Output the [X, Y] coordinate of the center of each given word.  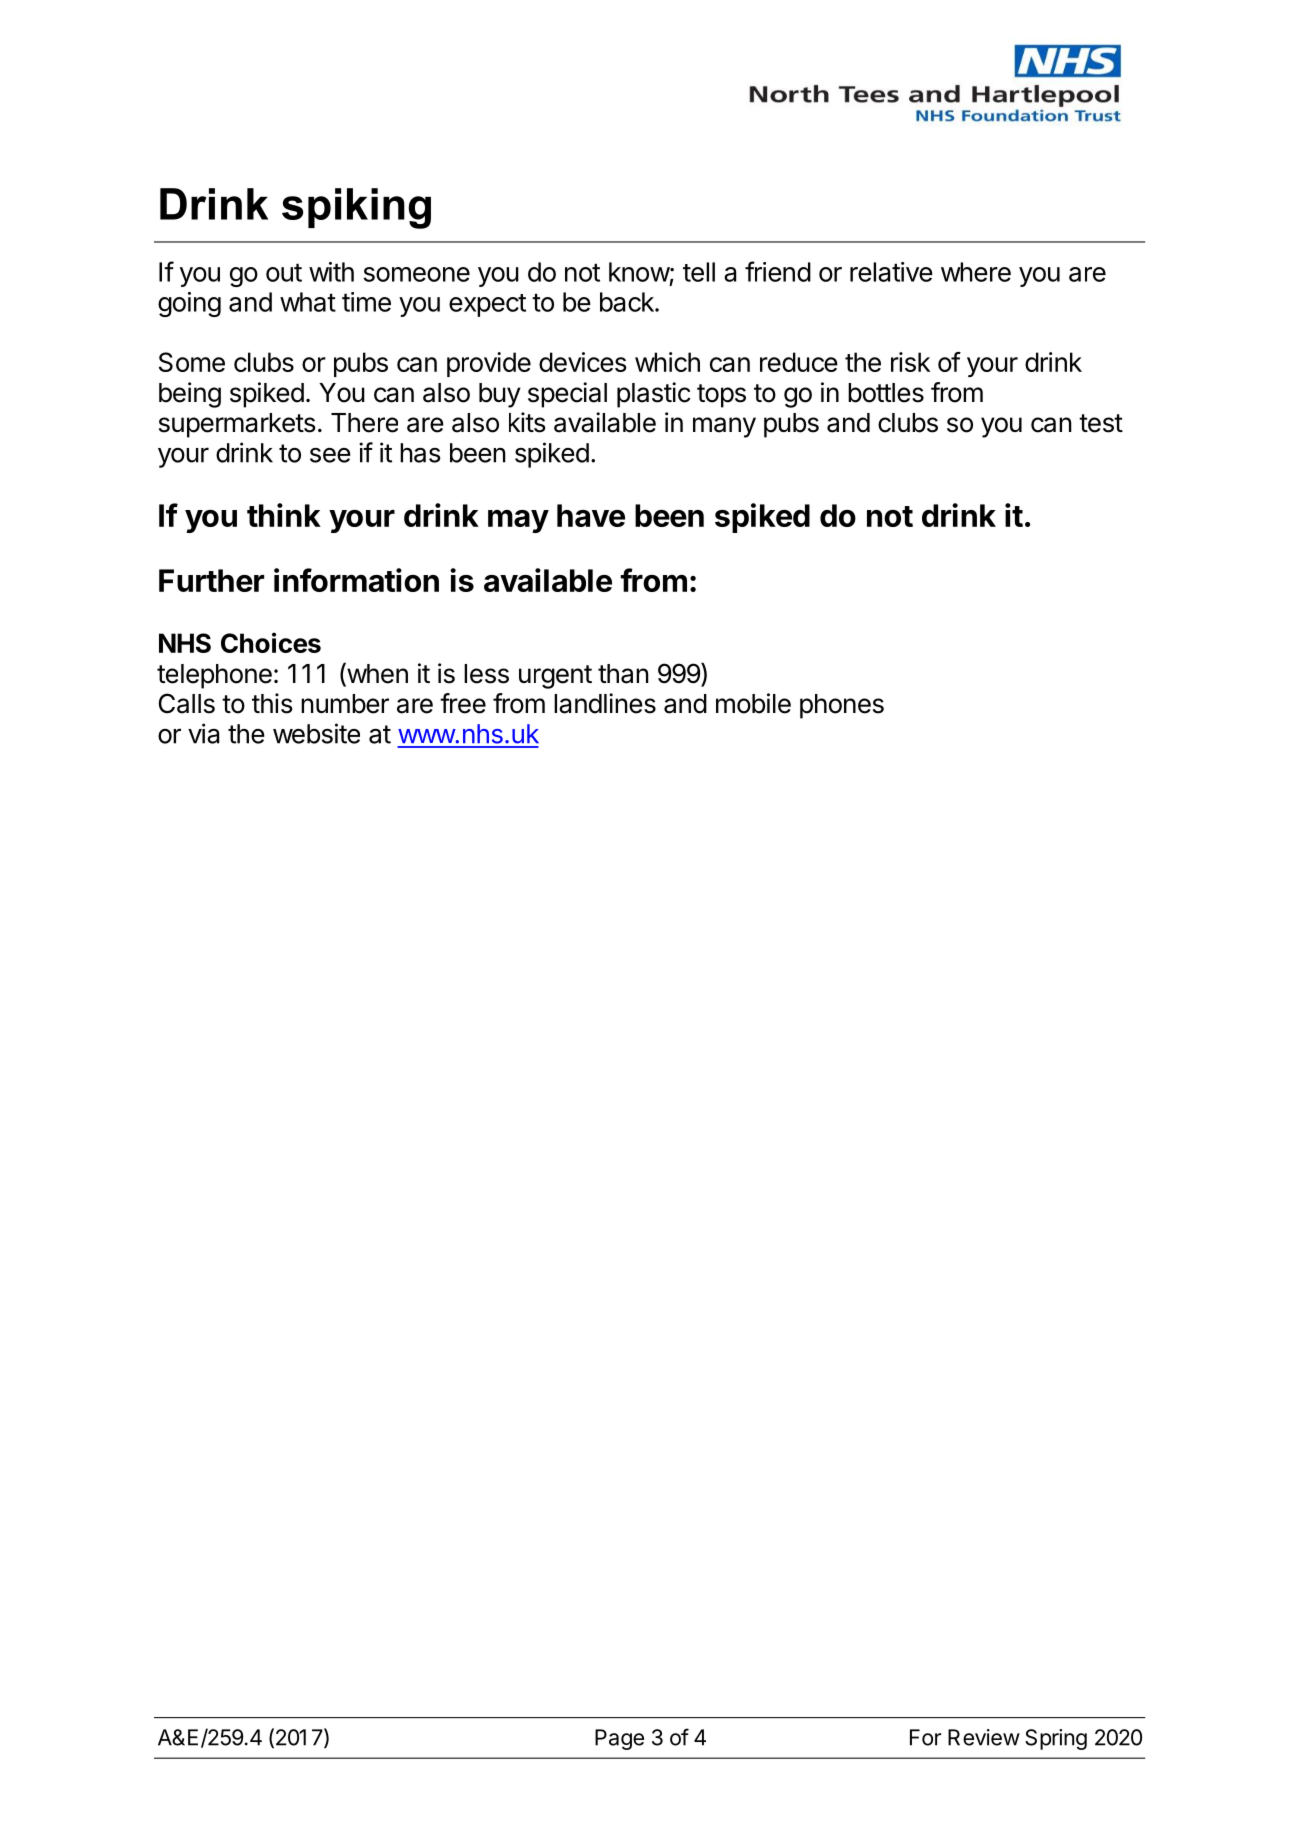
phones [842, 706]
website [316, 733]
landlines [605, 703]
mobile [753, 703]
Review [984, 1737]
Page [619, 1739]
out [284, 272]
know [639, 272]
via [203, 733]
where [976, 272]
